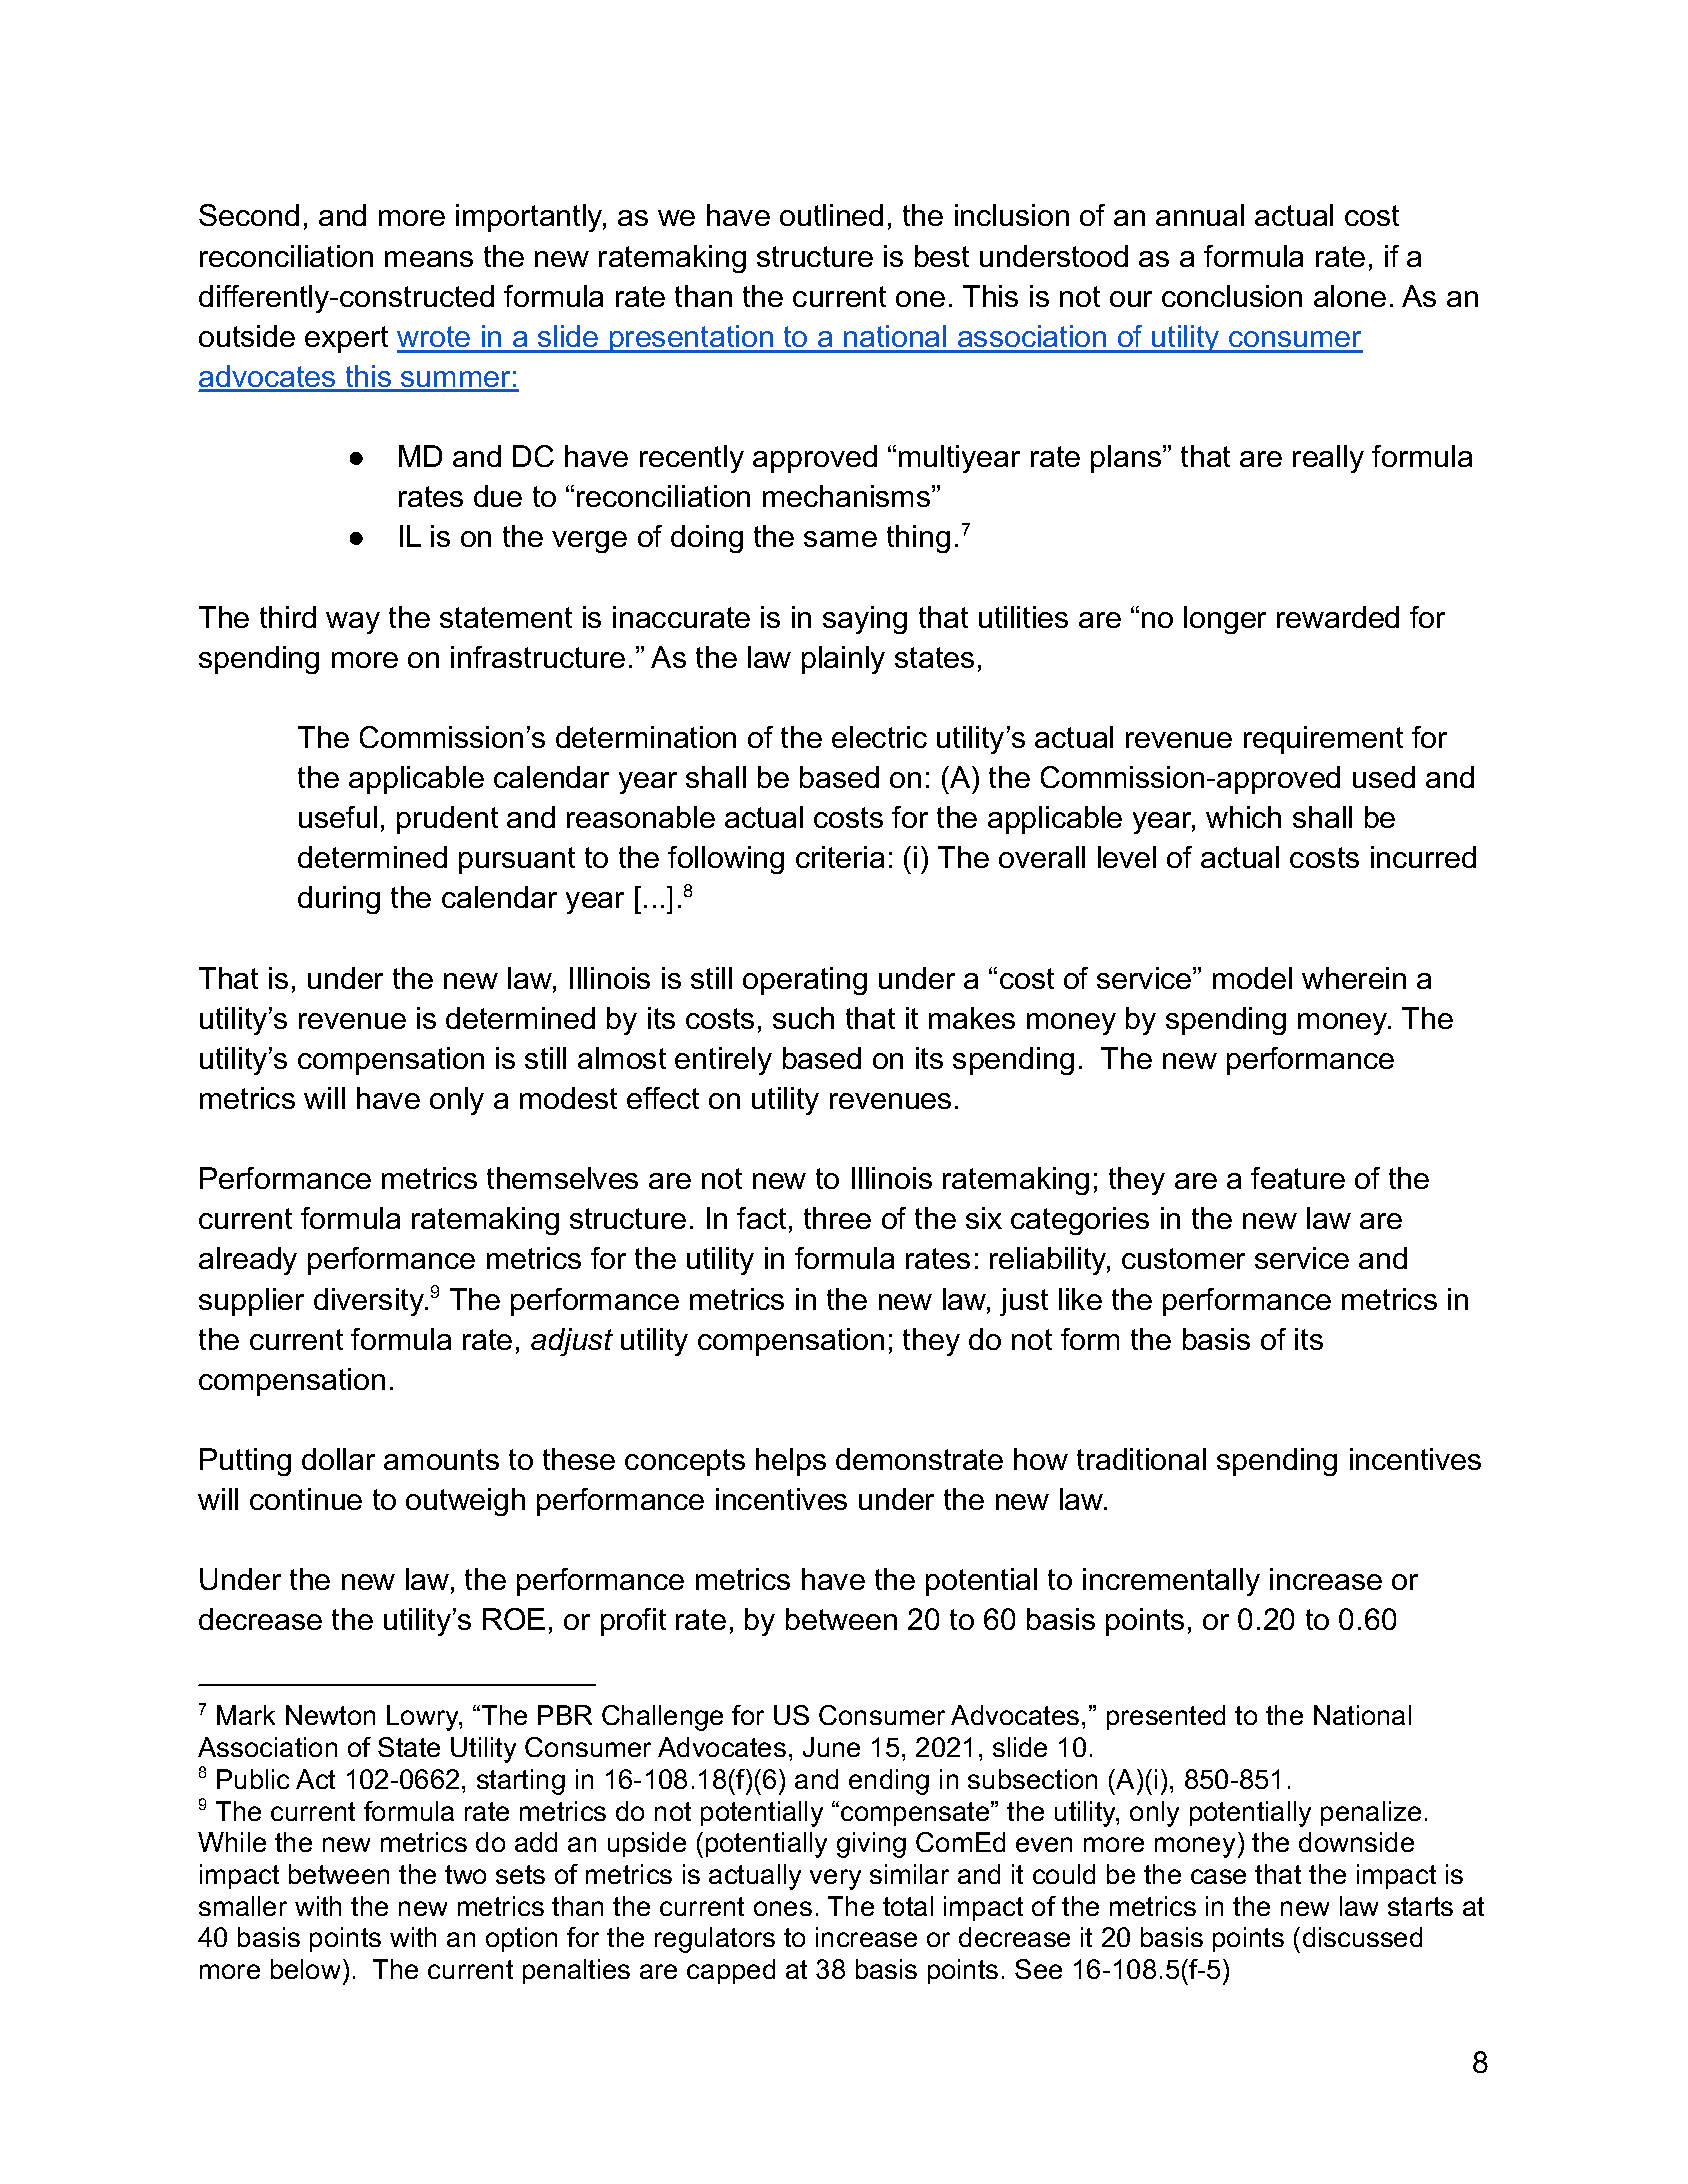 This page has height=2184, width=1688. What do you see at coordinates (803, 1018) in the page?
I see `such` at bounding box center [803, 1018].
